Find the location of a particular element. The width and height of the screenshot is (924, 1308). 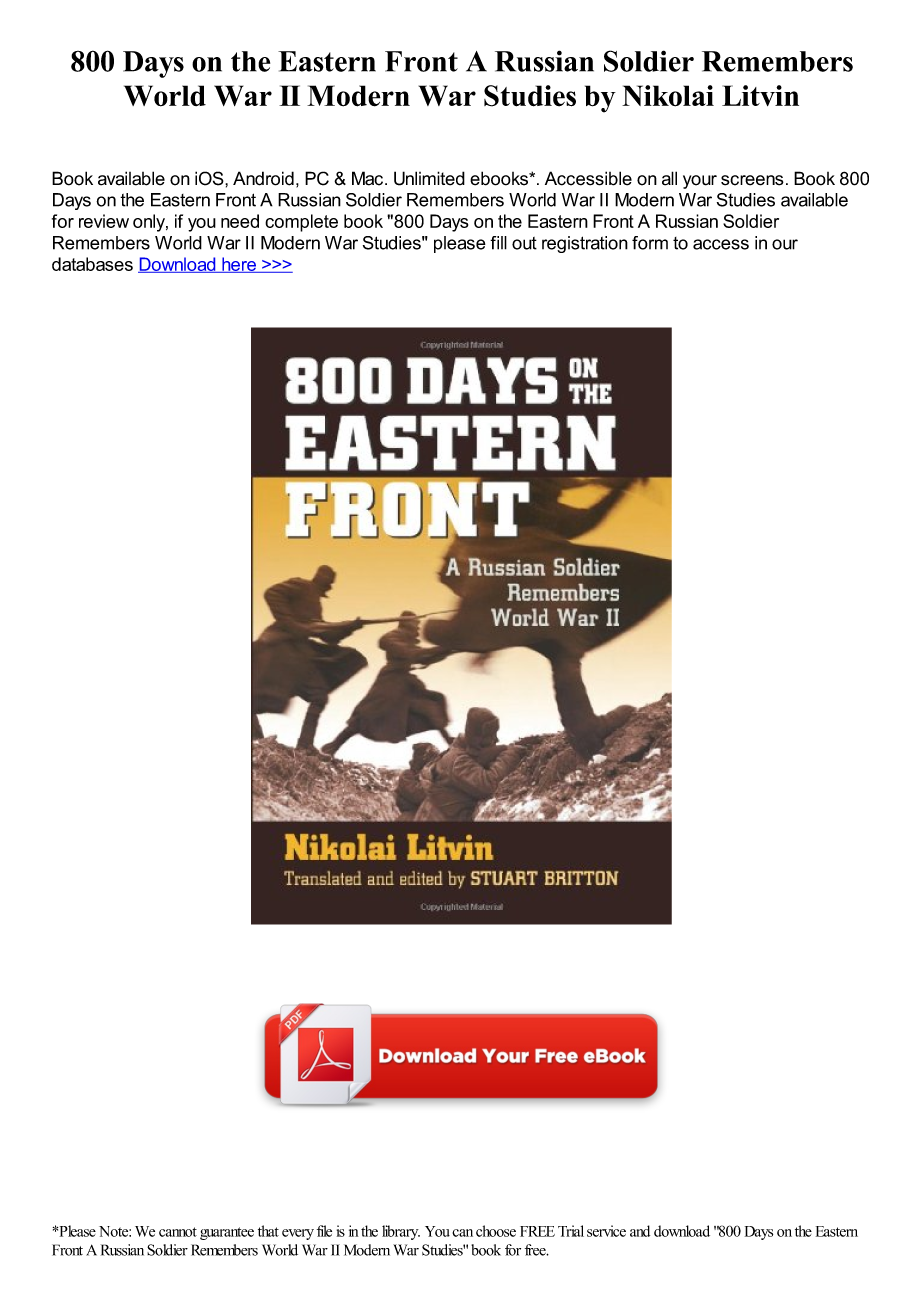

choose is located at coordinates (496, 1231).
